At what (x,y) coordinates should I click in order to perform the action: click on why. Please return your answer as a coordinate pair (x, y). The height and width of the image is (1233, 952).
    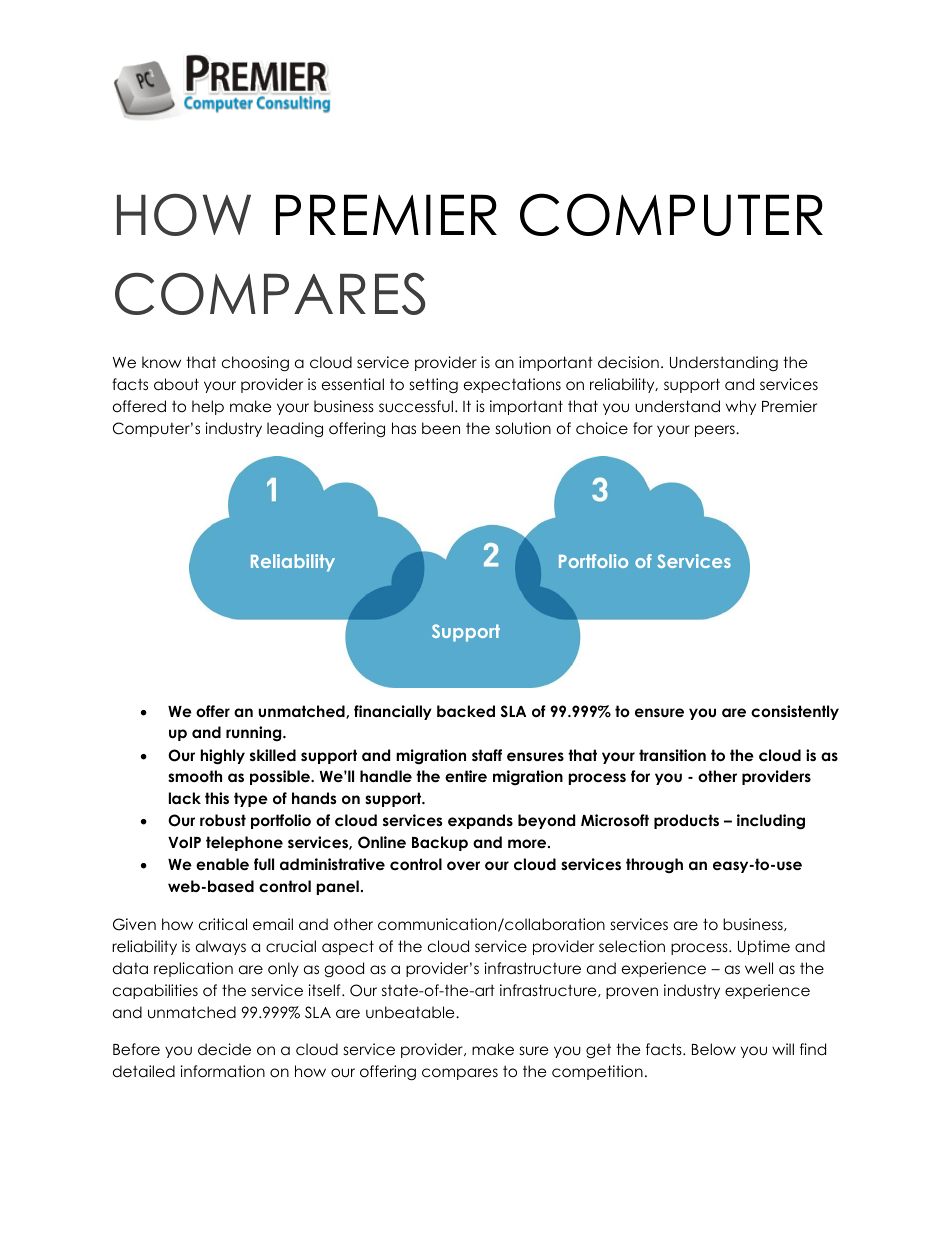
    Looking at the image, I should click on (741, 407).
